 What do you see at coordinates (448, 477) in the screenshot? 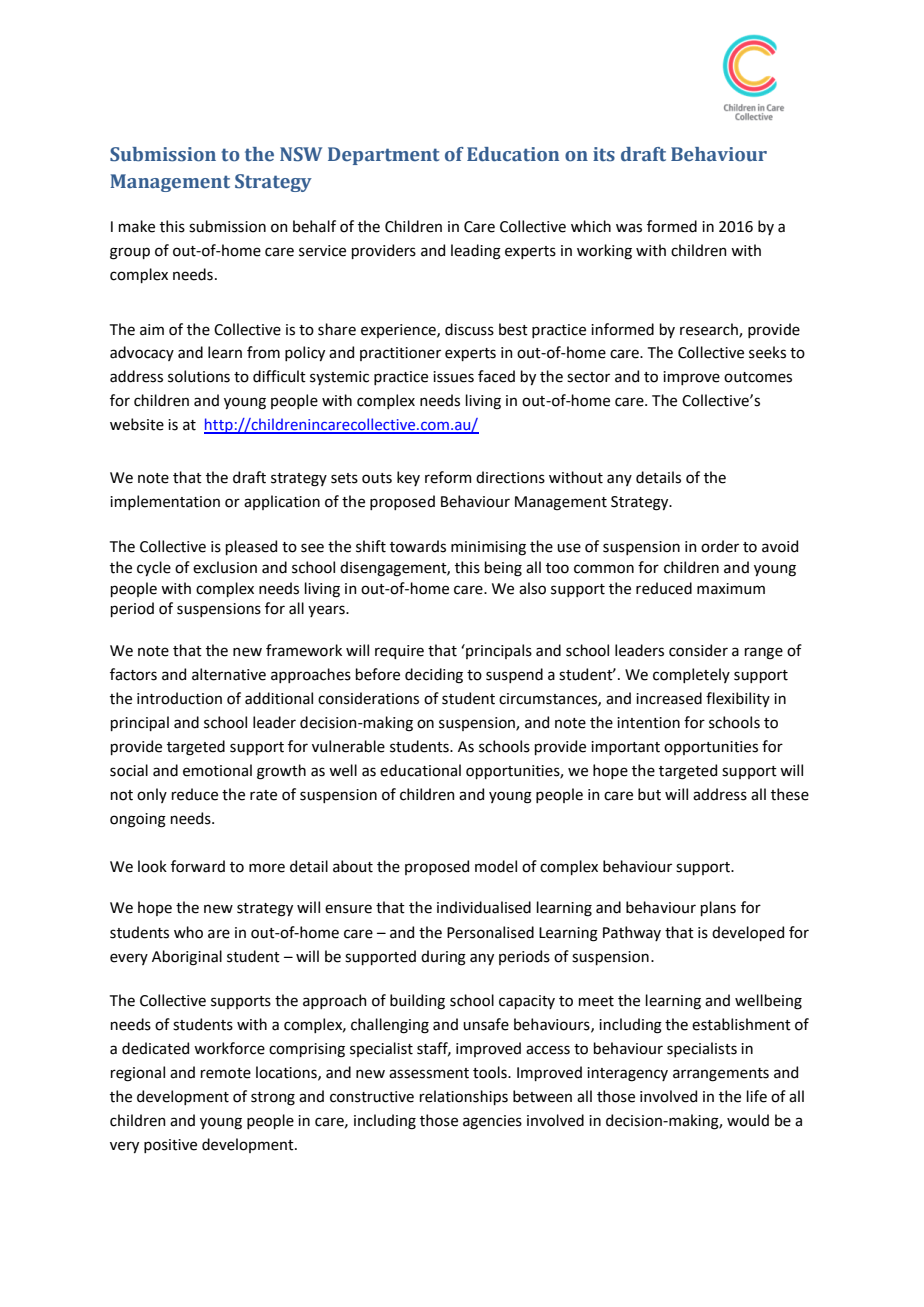
I see `reform` at bounding box center [448, 477].
